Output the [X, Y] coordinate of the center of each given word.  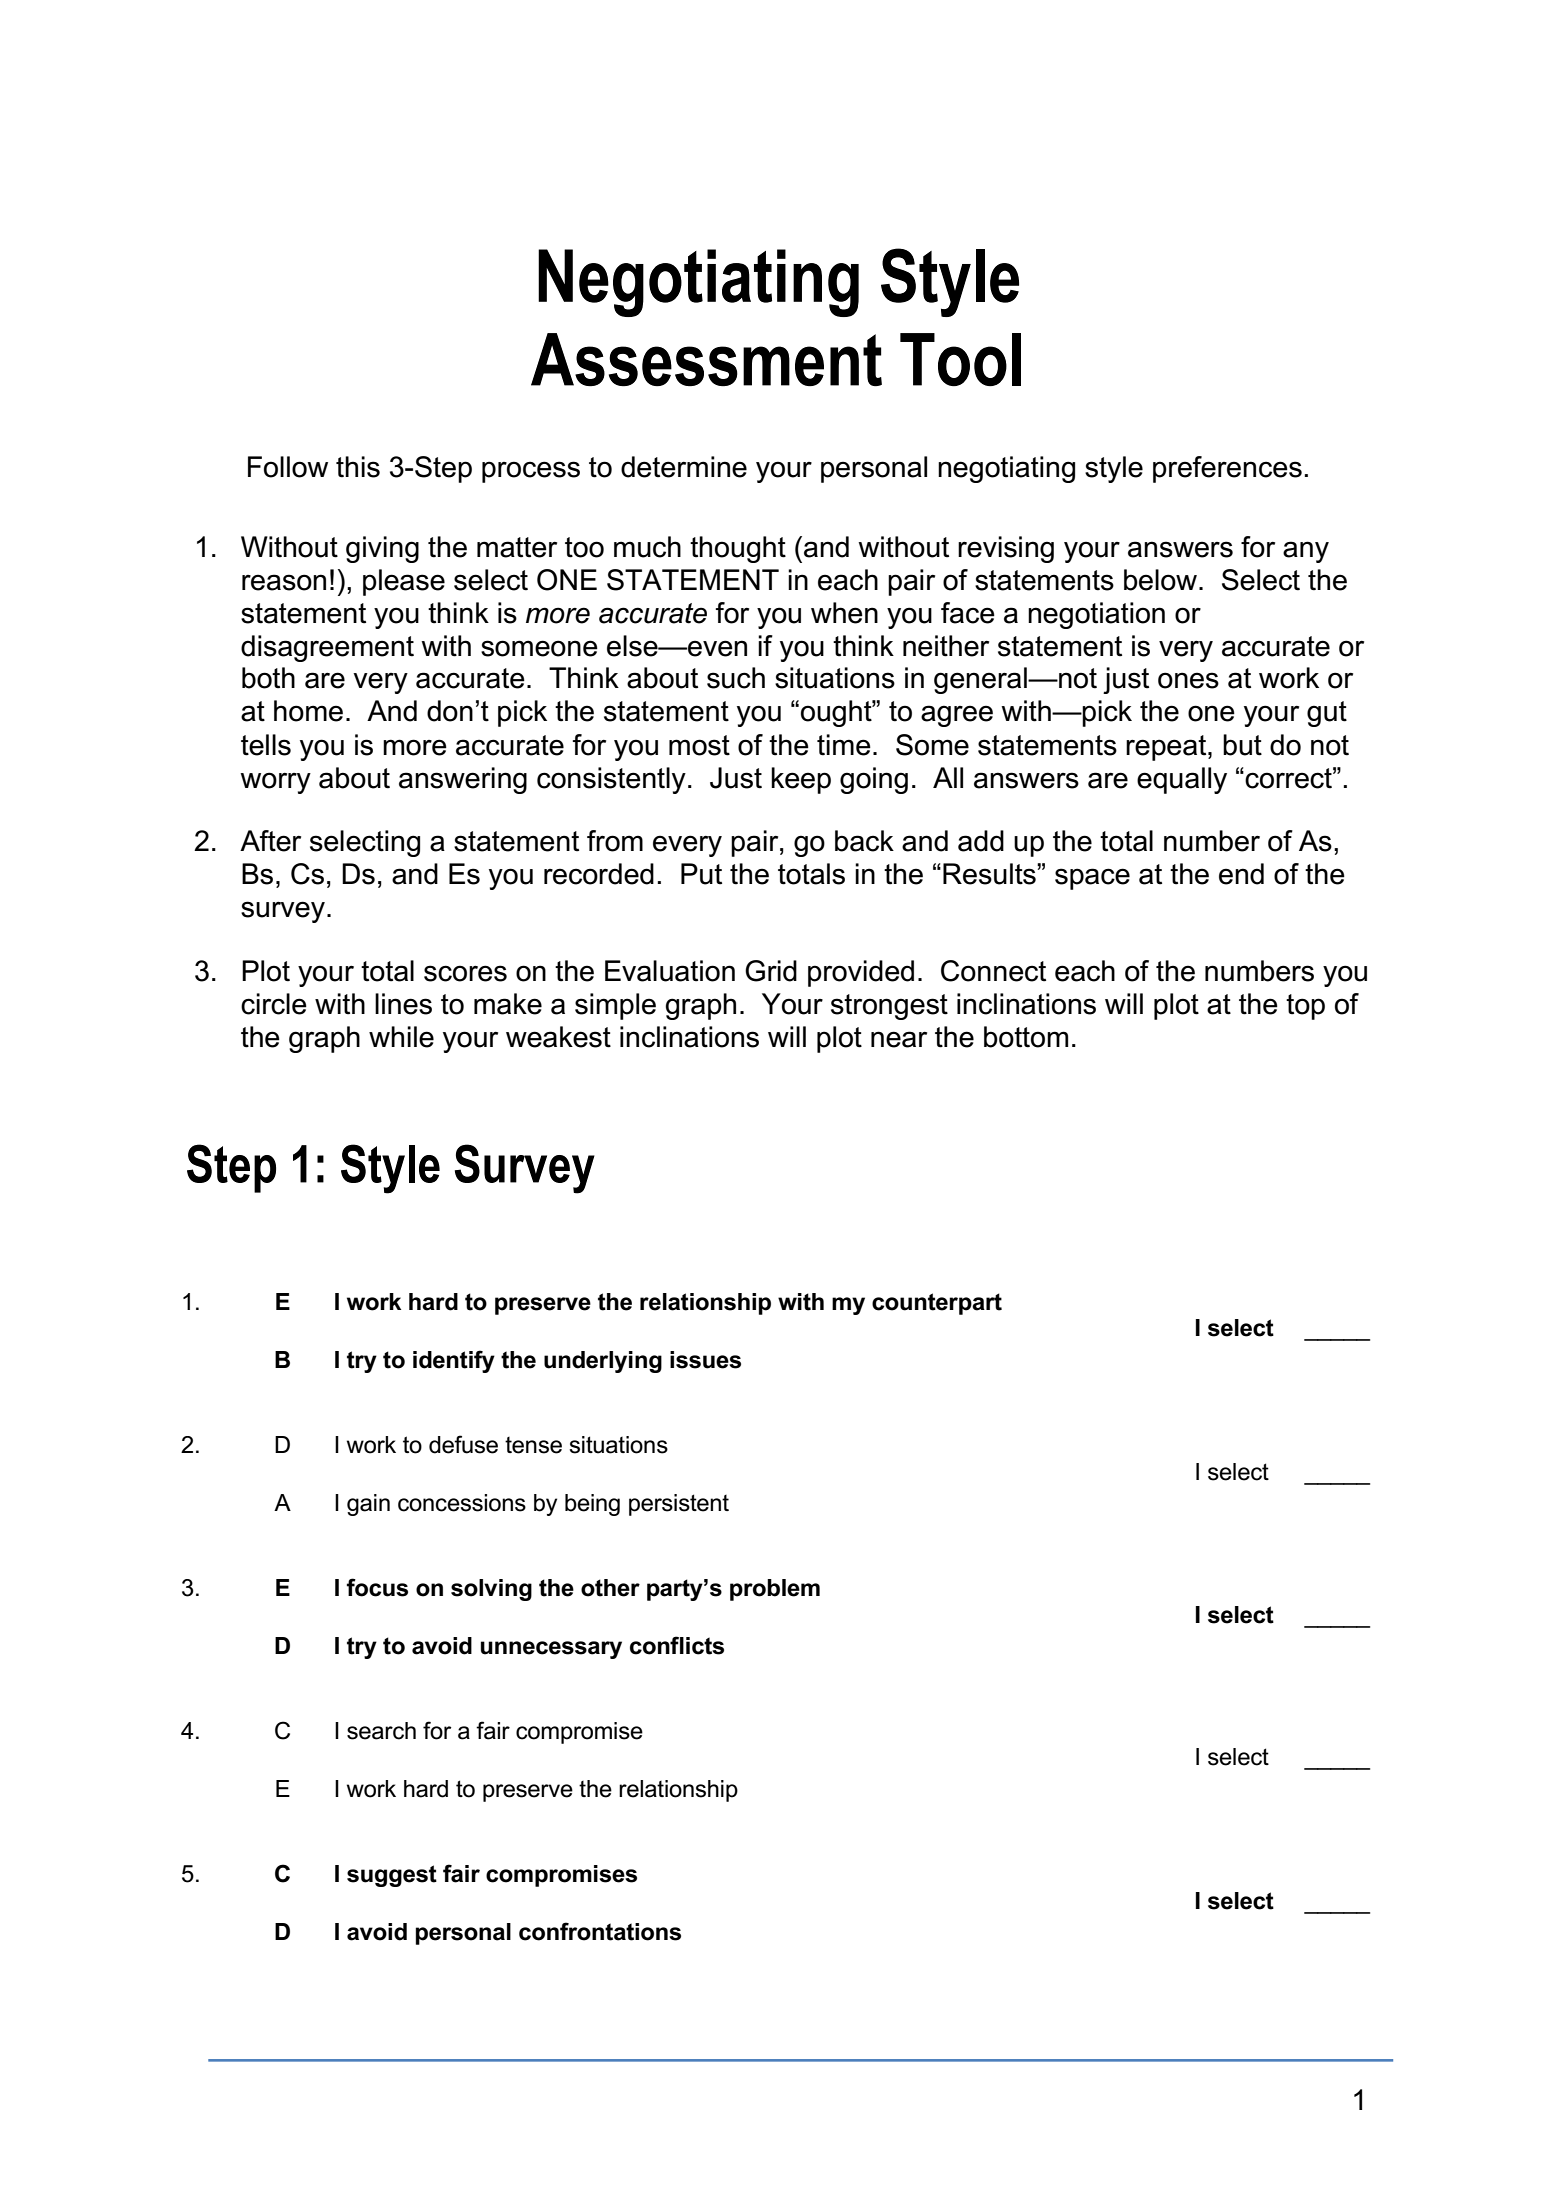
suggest [392, 1876]
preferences [1227, 469]
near [899, 1039]
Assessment [706, 360]
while [401, 1037]
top [1305, 1007]
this [358, 467]
